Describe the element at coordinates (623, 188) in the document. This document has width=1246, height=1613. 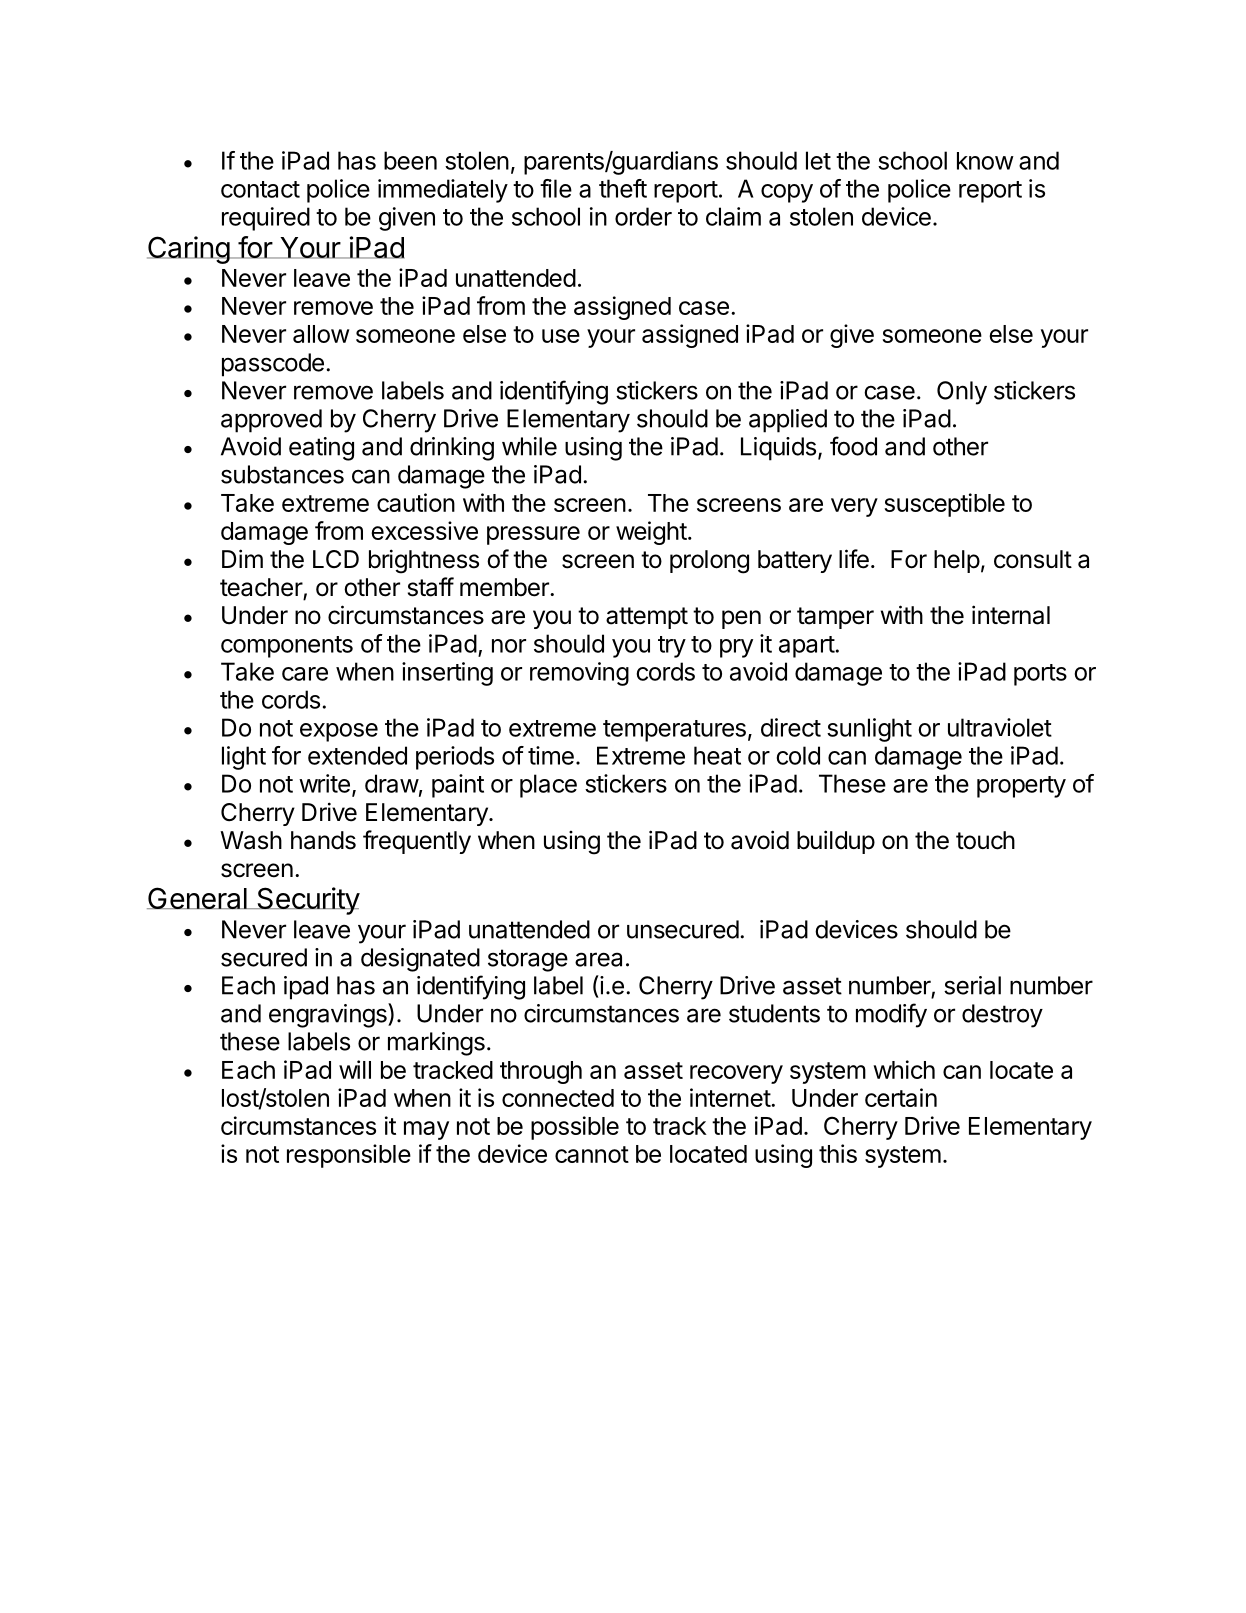
I see `theft` at that location.
